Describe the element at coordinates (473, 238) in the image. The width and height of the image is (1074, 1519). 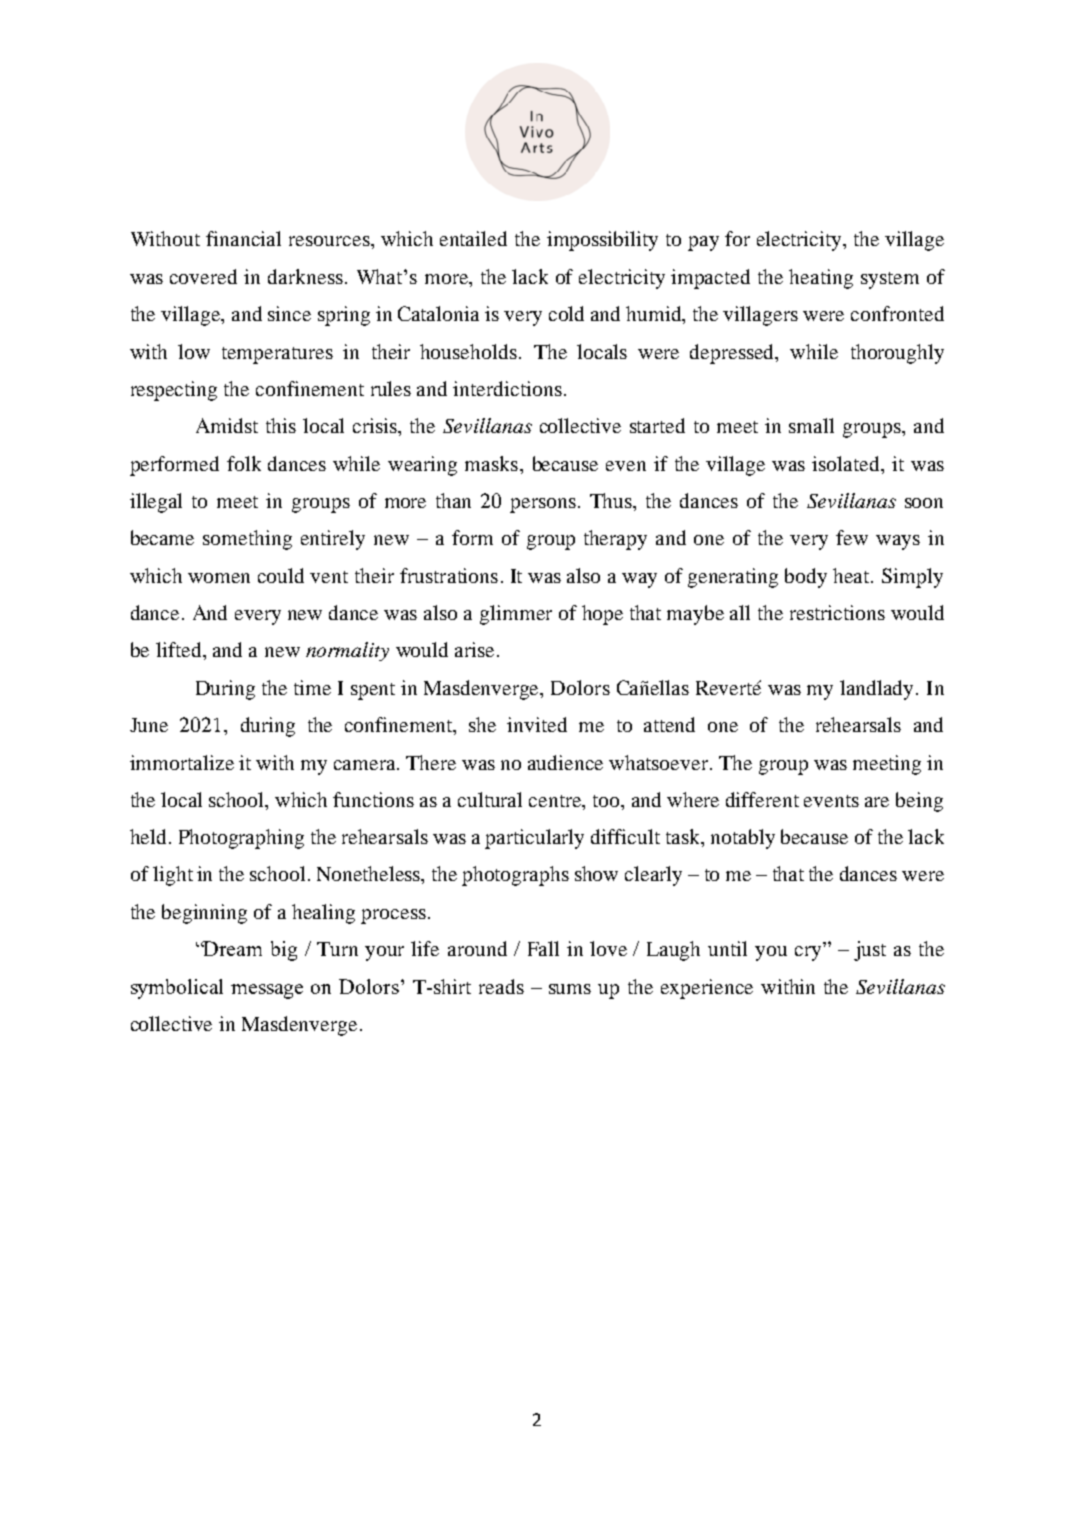
I see `entailed` at that location.
